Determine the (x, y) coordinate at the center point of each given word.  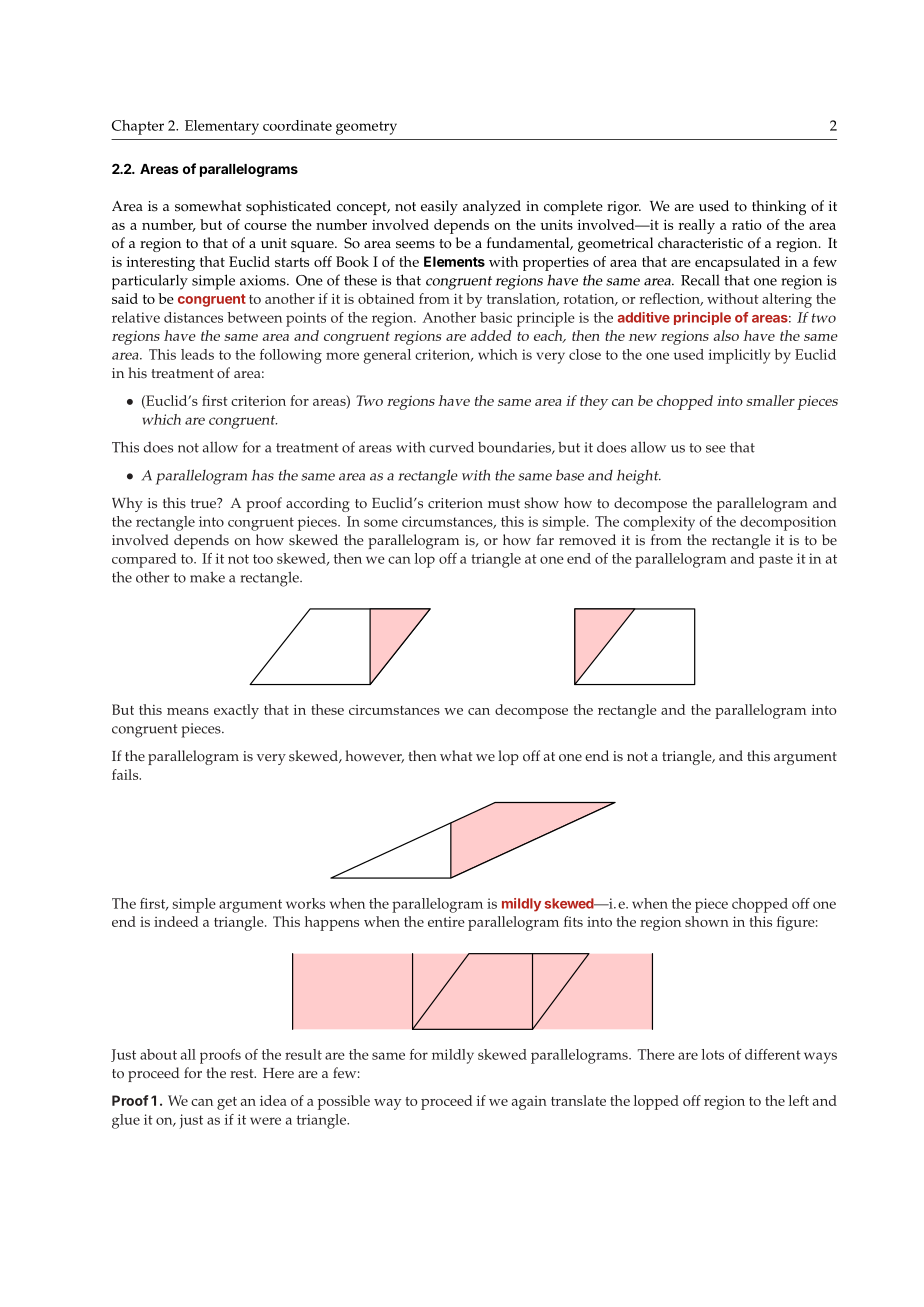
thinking (779, 207)
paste (776, 561)
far (545, 539)
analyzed (492, 207)
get (227, 1103)
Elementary (222, 127)
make (207, 577)
